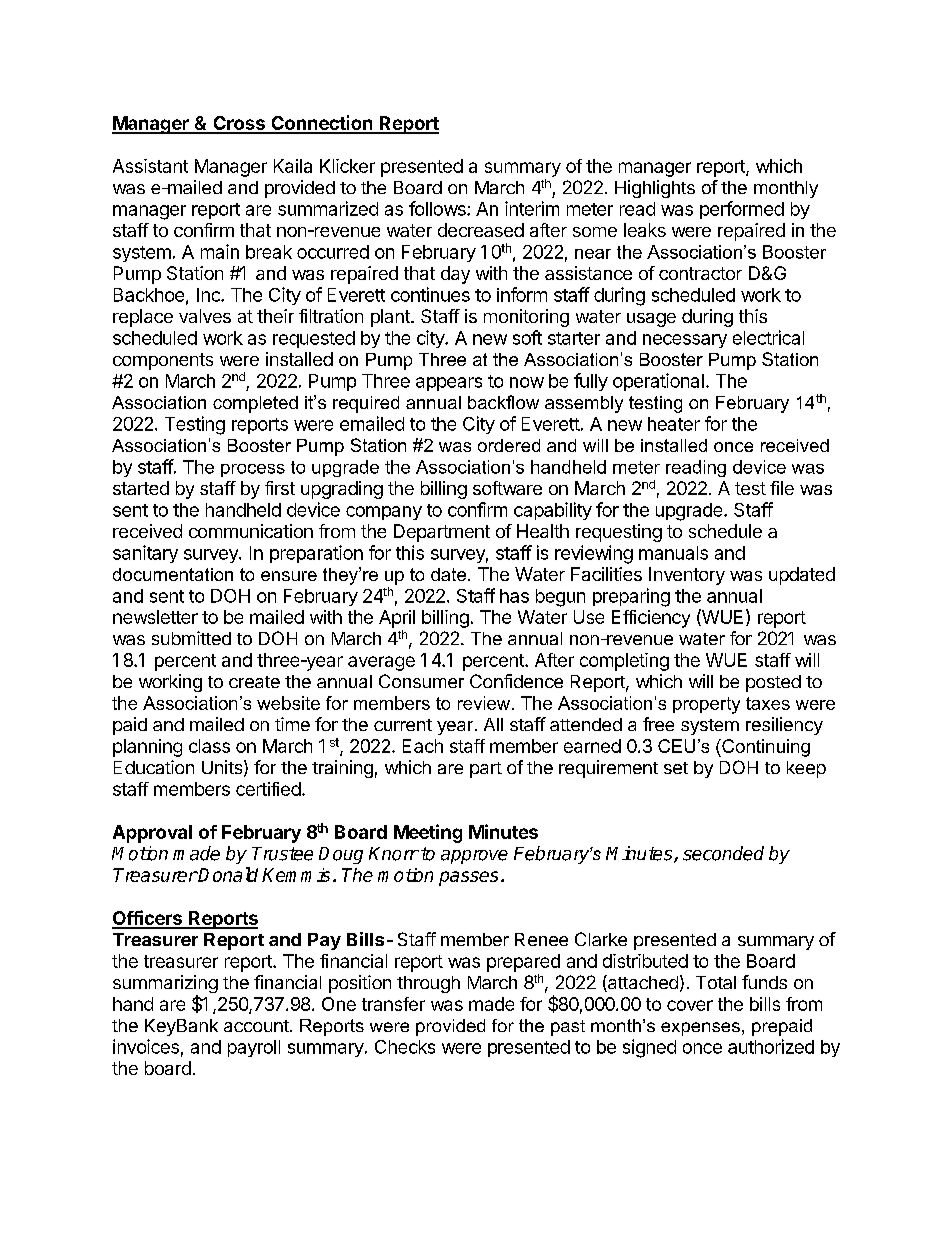 The height and width of the image is (1233, 952). Describe the element at coordinates (742, 210) in the image. I see `performed` at that location.
